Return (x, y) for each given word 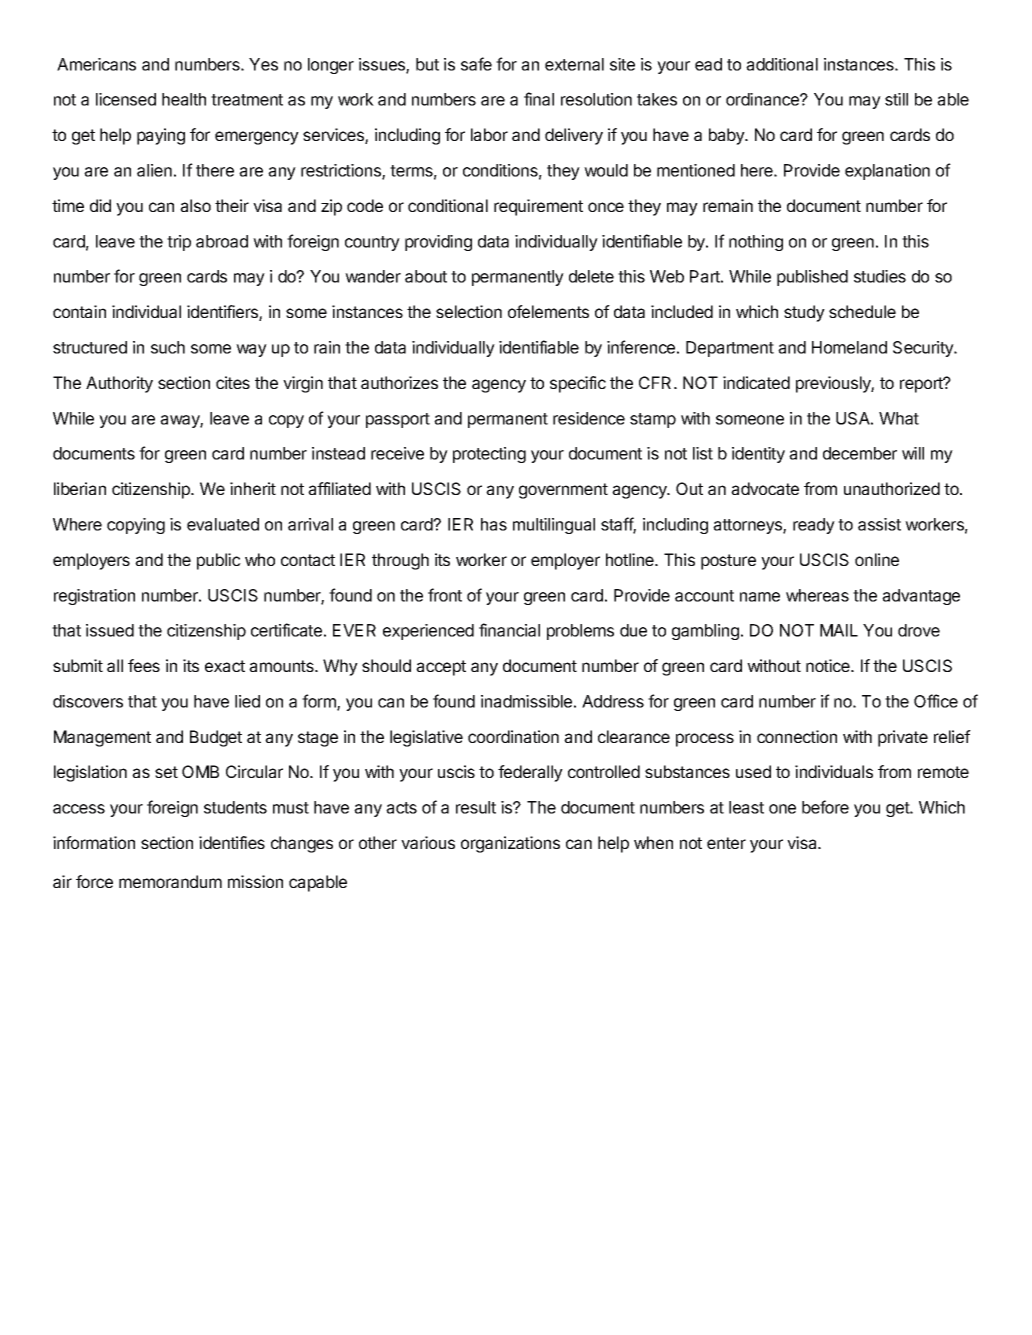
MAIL (839, 630)
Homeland (849, 347)
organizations (510, 844)
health (184, 99)
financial (509, 630)
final (539, 99)
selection (469, 311)
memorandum (170, 881)
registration (94, 597)
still (896, 99)
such (168, 347)
